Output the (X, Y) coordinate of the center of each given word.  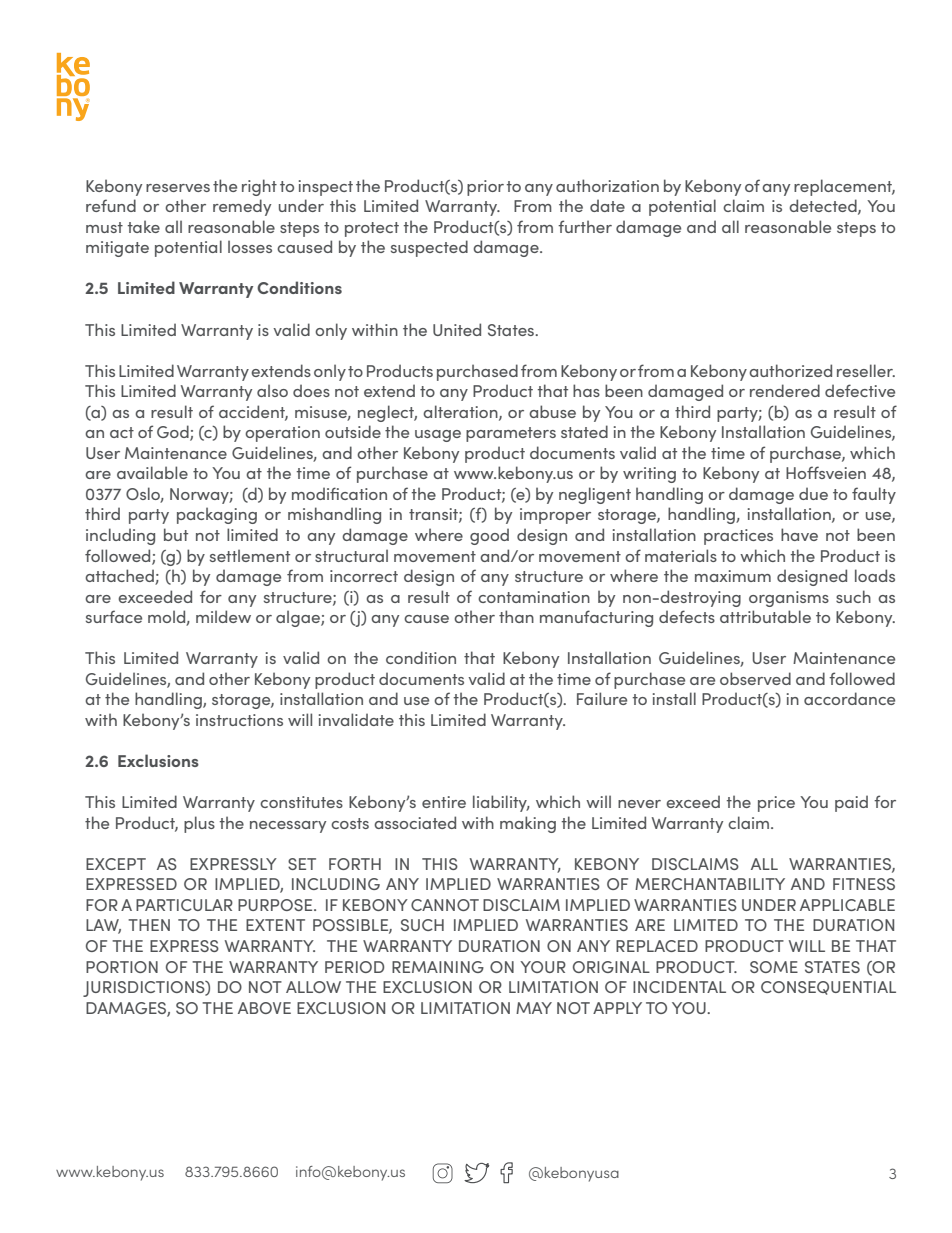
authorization (607, 185)
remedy (242, 207)
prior (485, 188)
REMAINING (438, 967)
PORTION (122, 967)
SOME (774, 967)
